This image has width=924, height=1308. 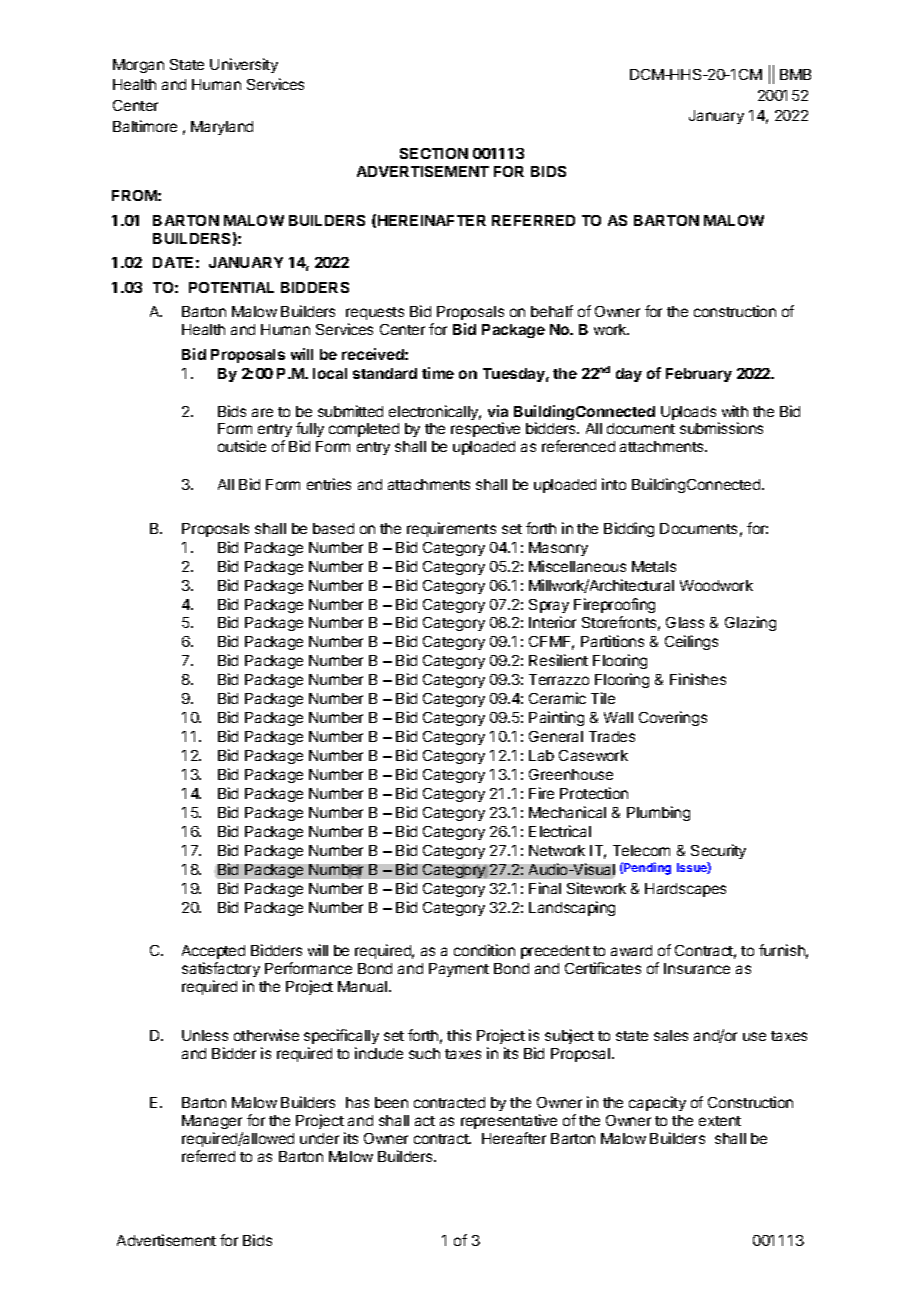 I want to click on Manager, so click(x=212, y=1122).
